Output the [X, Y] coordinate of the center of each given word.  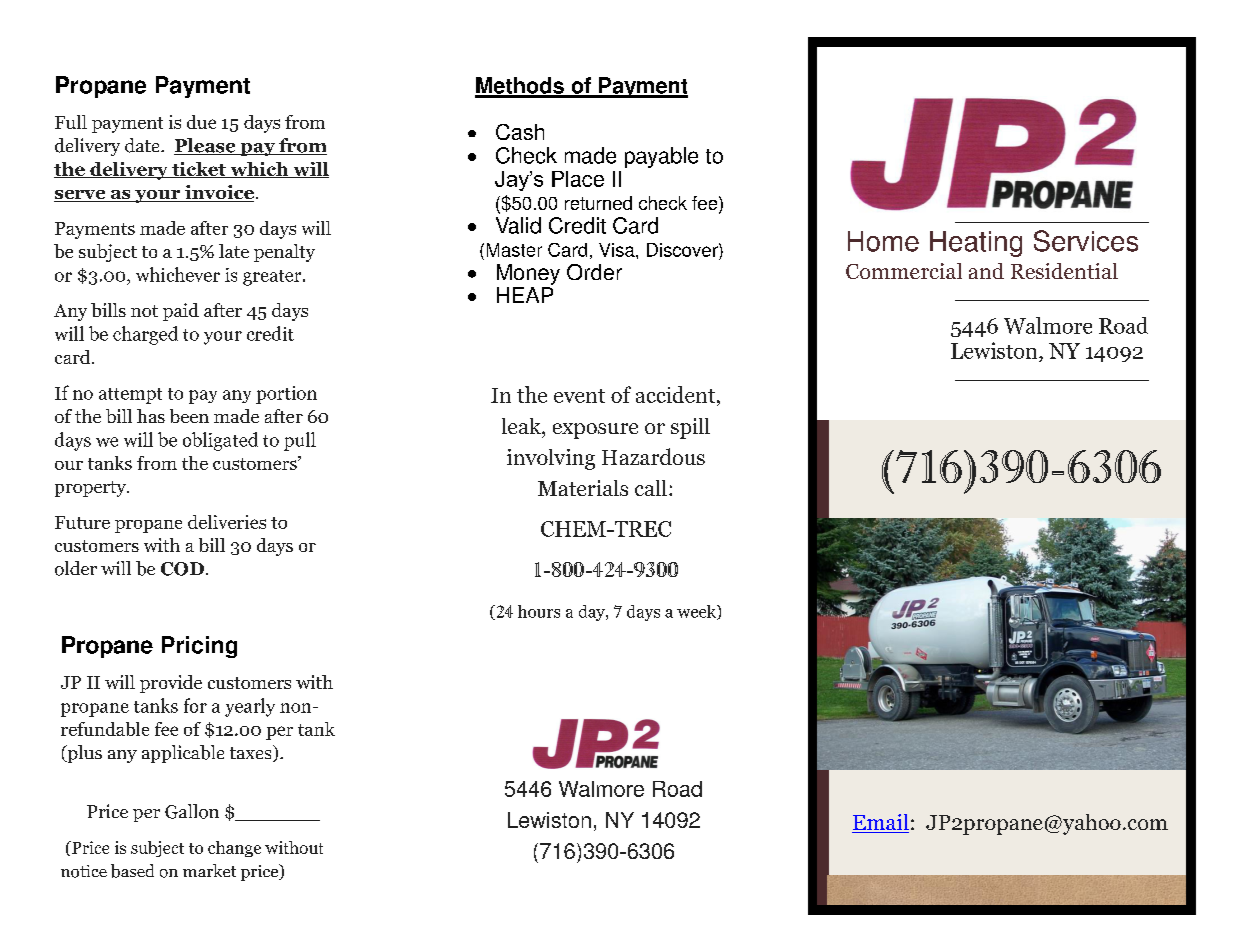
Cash [520, 132]
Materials [583, 488]
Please [206, 146]
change [234, 849]
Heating [976, 244]
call [651, 488]
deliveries [227, 522]
